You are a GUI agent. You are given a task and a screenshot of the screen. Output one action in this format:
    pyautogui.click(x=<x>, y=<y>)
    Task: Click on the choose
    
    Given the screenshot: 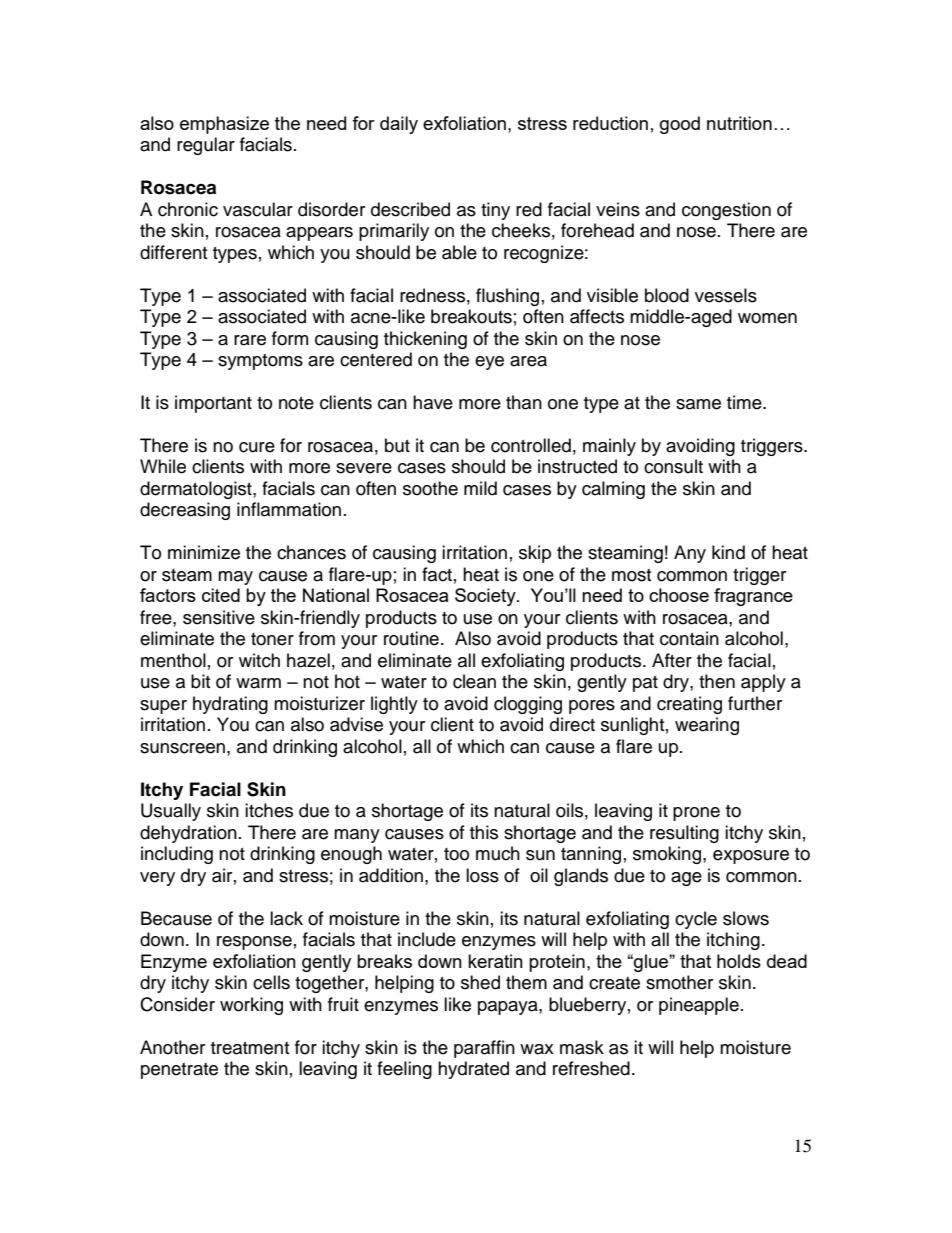 What is the action you would take?
    pyautogui.click(x=679, y=595)
